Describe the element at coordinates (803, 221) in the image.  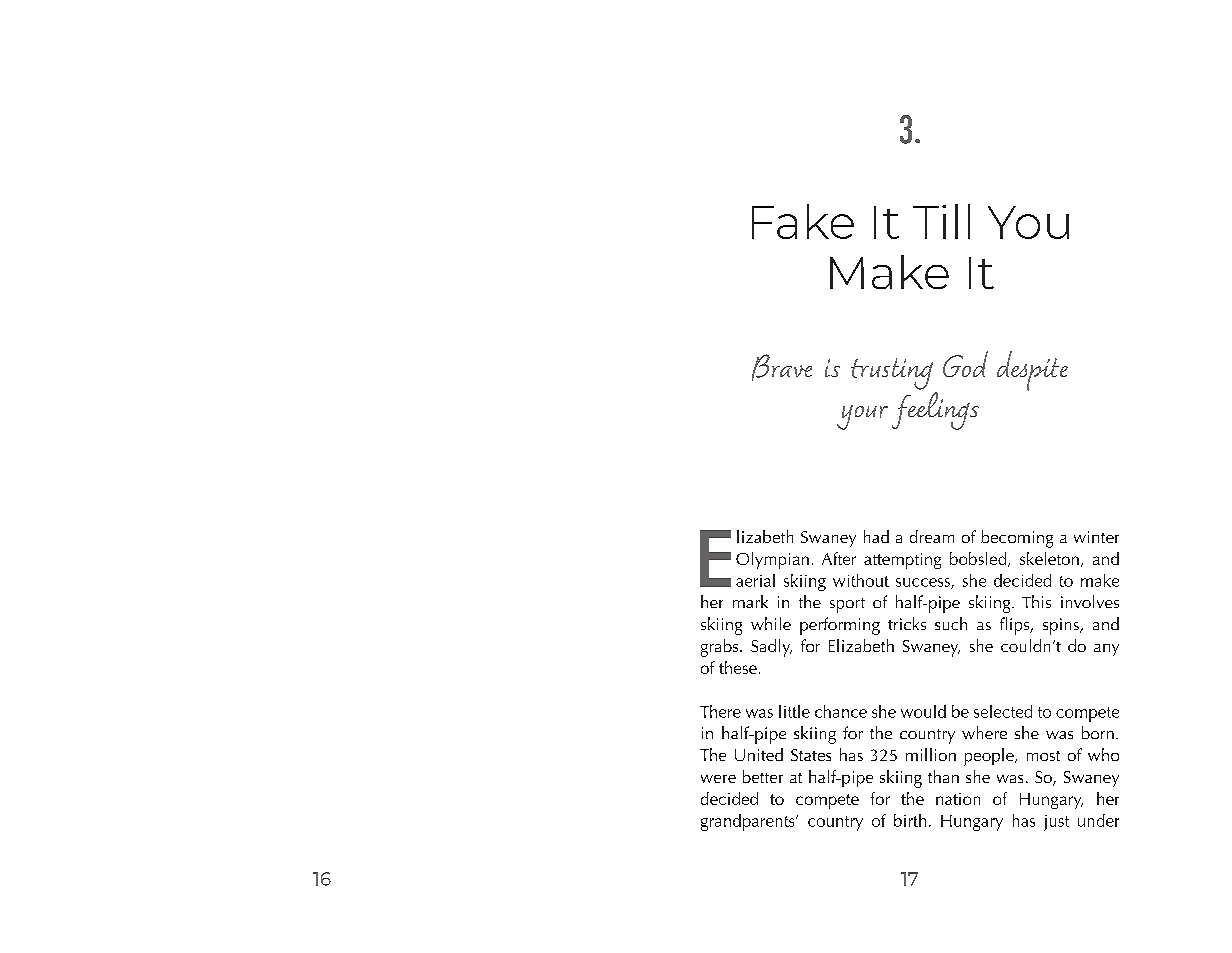
I see `Fake` at that location.
